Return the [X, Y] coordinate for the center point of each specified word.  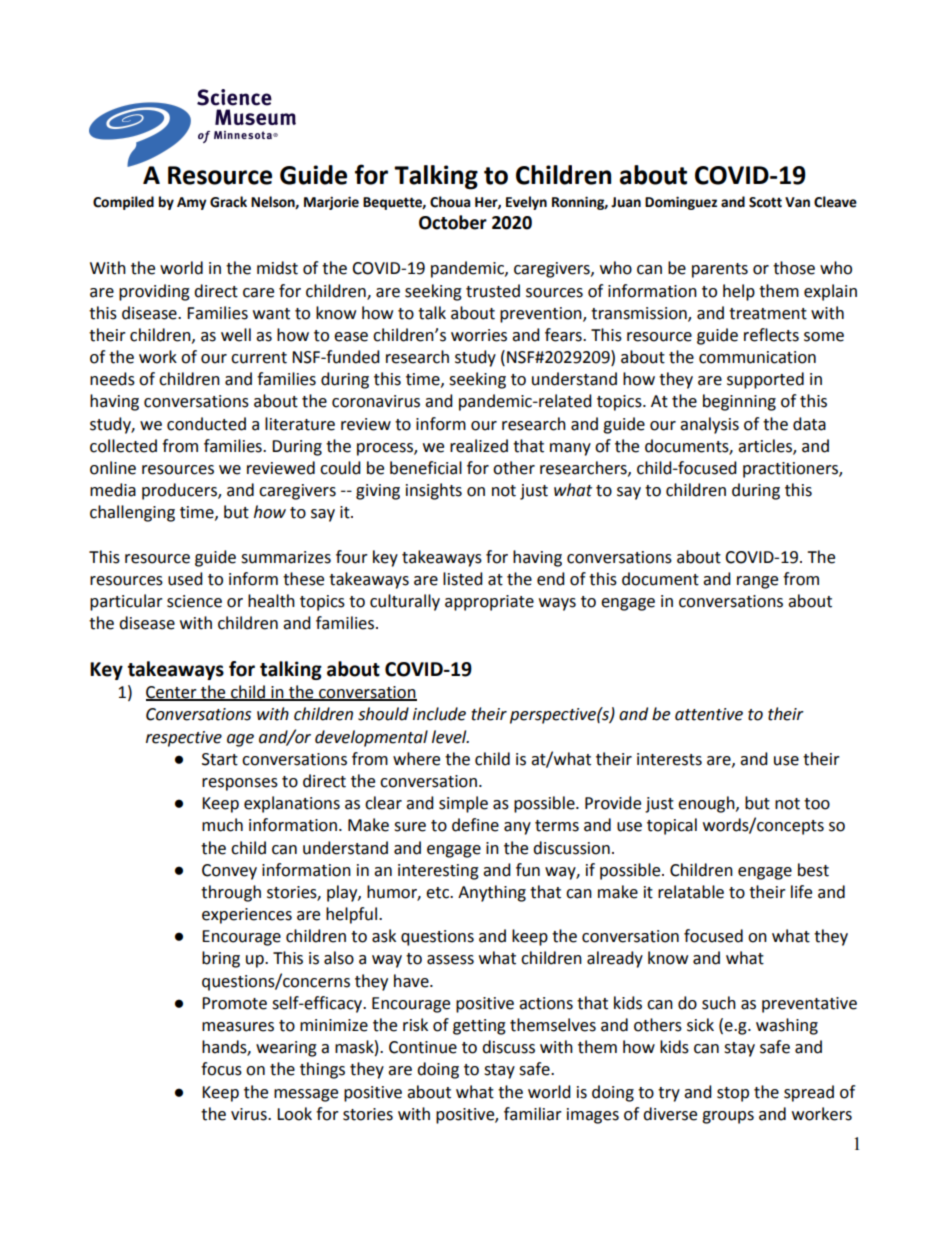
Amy [192, 203]
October [453, 222]
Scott [765, 202]
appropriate [489, 603]
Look [294, 1114]
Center [172, 693]
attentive [709, 714]
